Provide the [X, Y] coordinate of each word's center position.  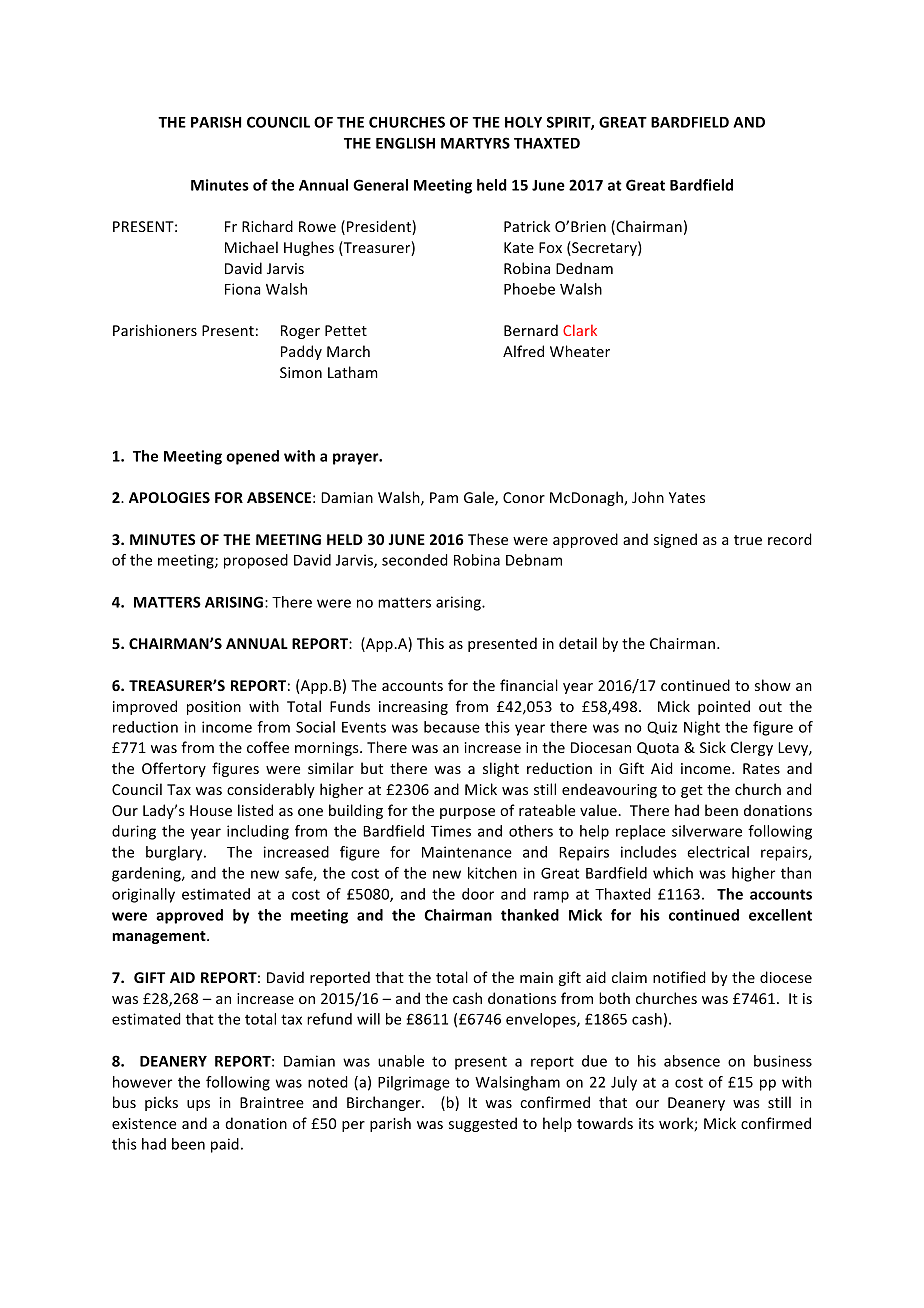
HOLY [523, 122]
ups [198, 1105]
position [214, 708]
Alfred [523, 351]
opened [252, 457]
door [478, 894]
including [258, 832]
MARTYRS [475, 143]
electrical [718, 852]
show [773, 685]
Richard [267, 226]
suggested [483, 1124]
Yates [687, 497]
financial [529, 685]
